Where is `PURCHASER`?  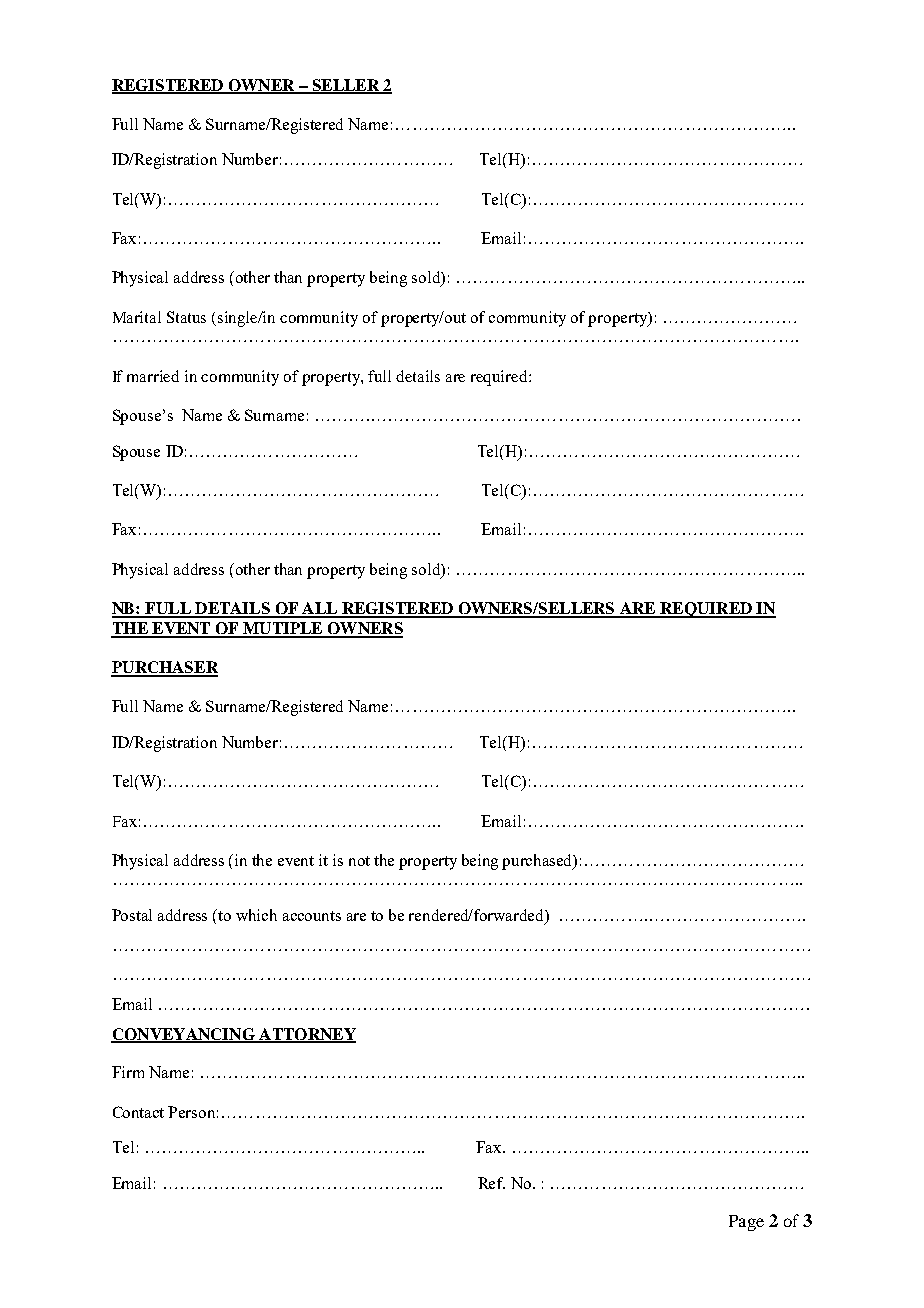
PURCHASER is located at coordinates (164, 668).
